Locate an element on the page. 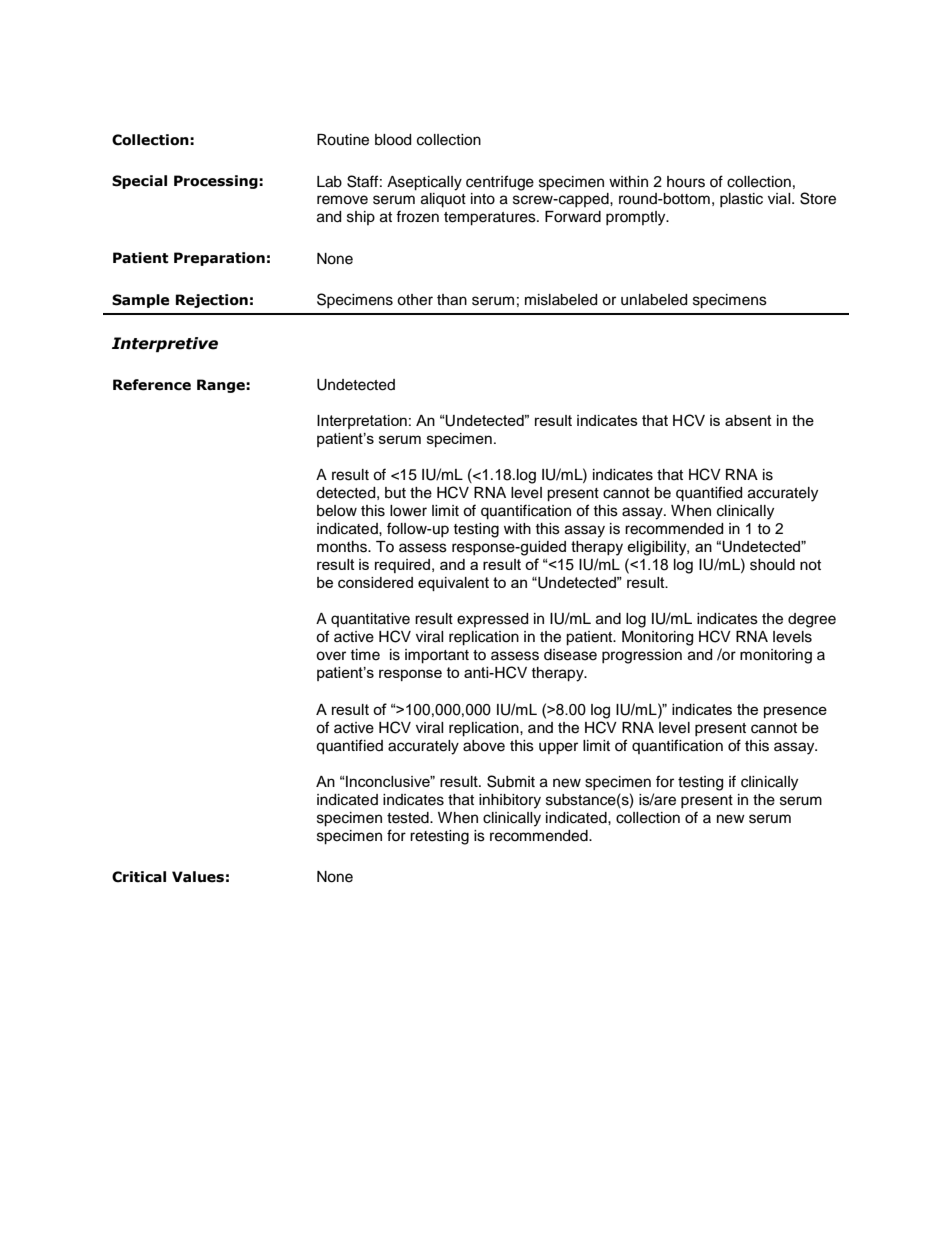  Rejection is located at coordinates (212, 301).
